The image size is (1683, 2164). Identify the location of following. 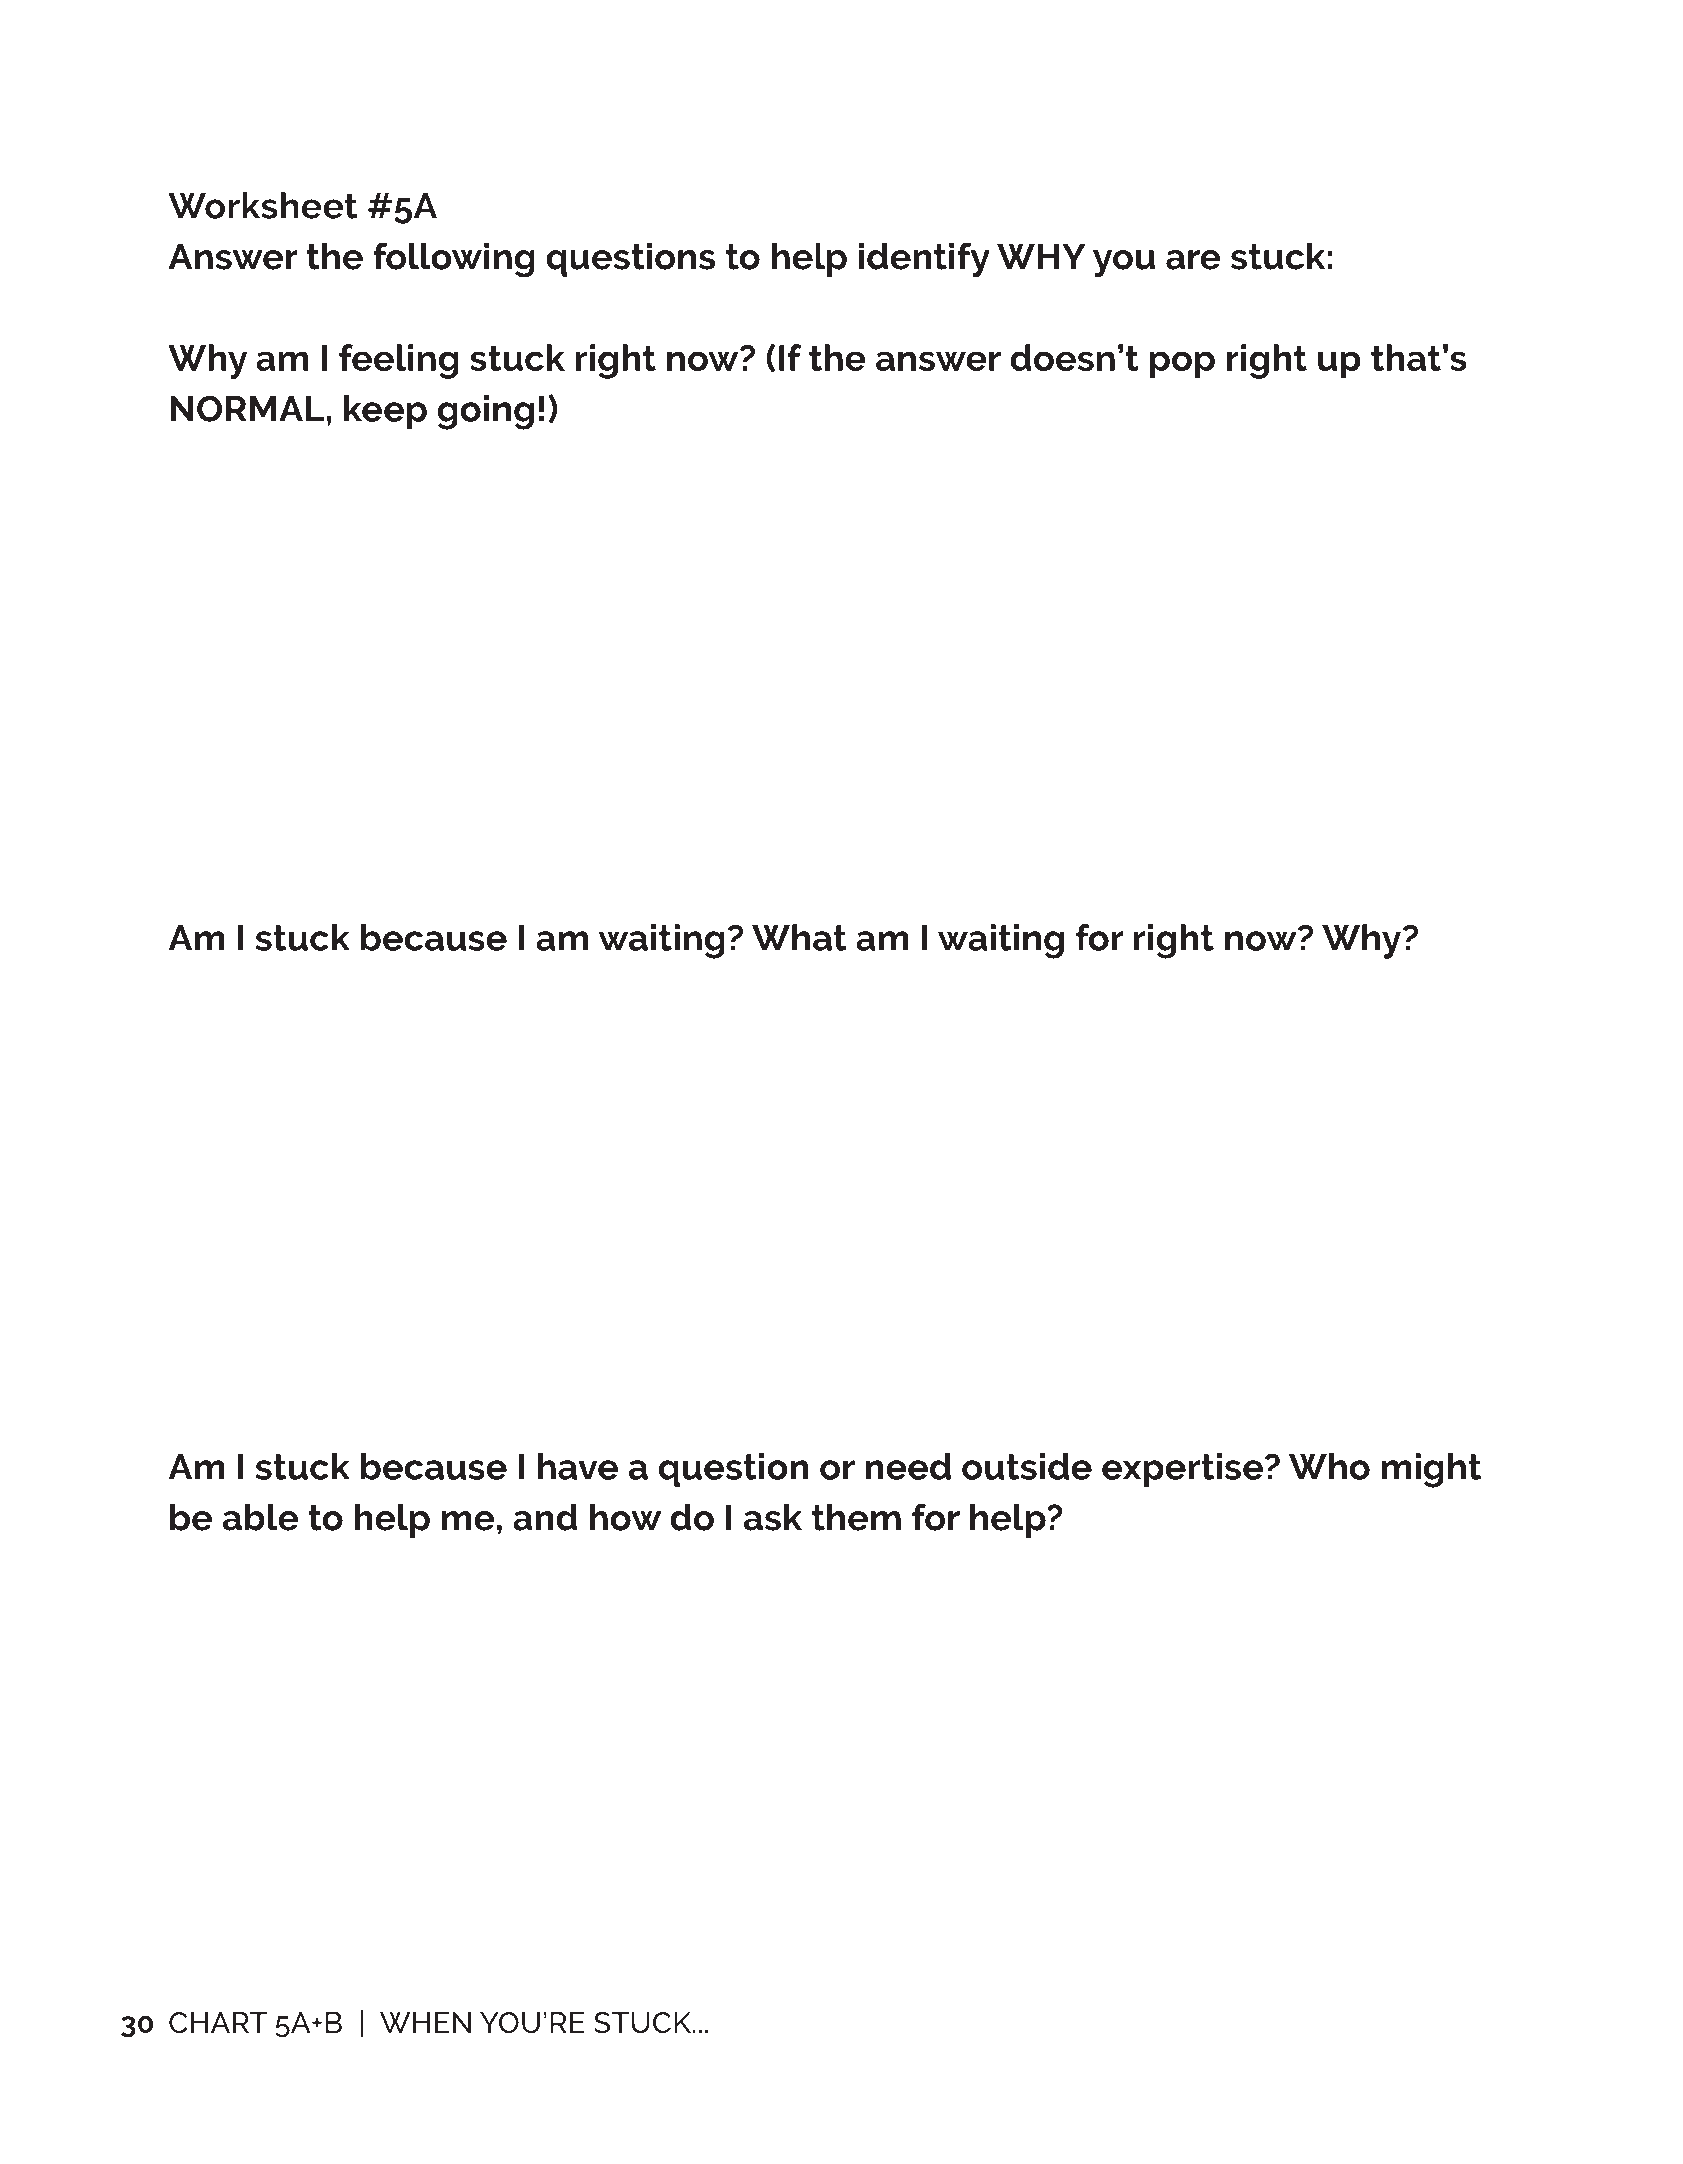
(454, 260).
